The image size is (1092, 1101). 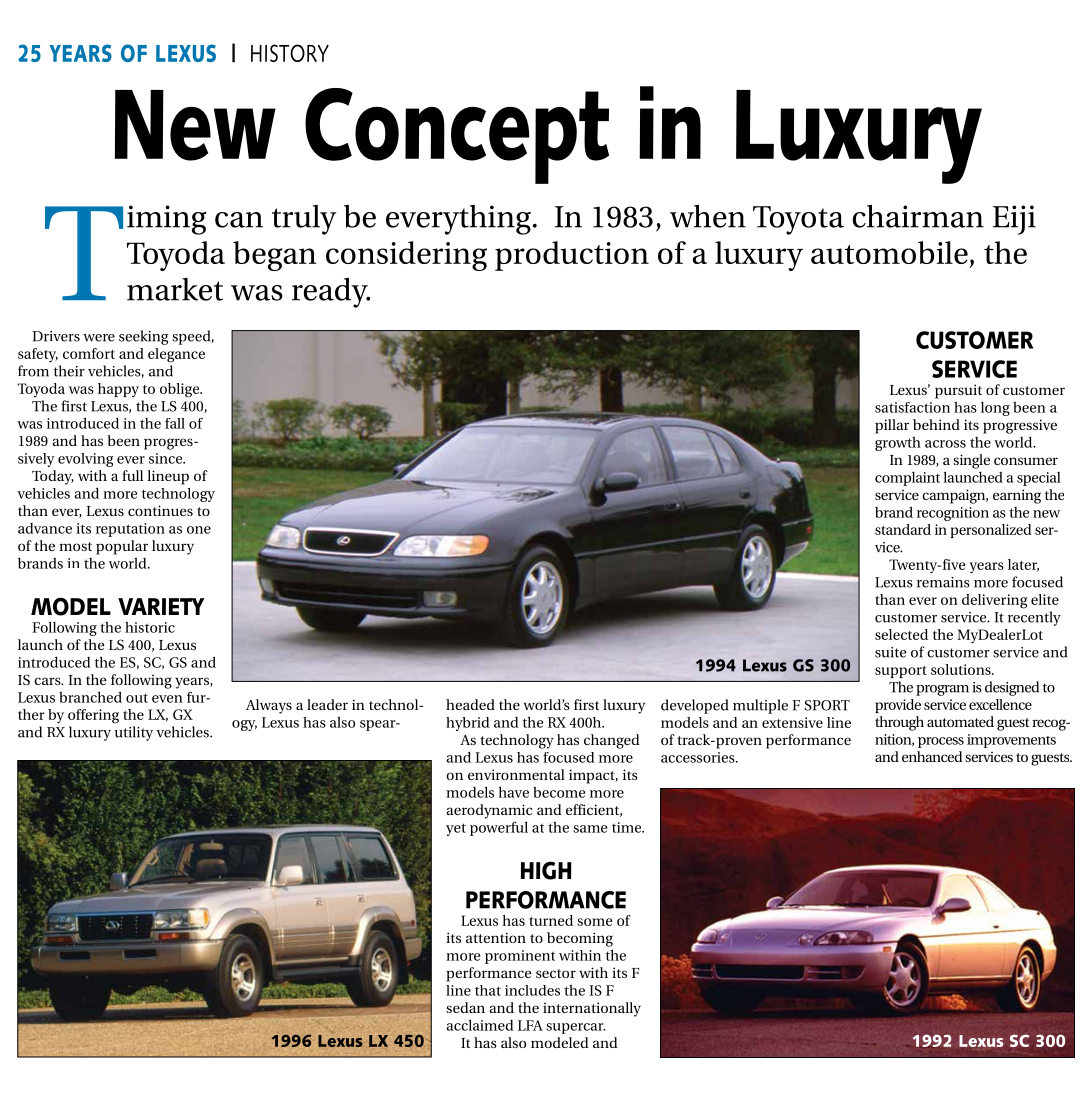 What do you see at coordinates (290, 53) in the screenshot?
I see `history` at bounding box center [290, 53].
